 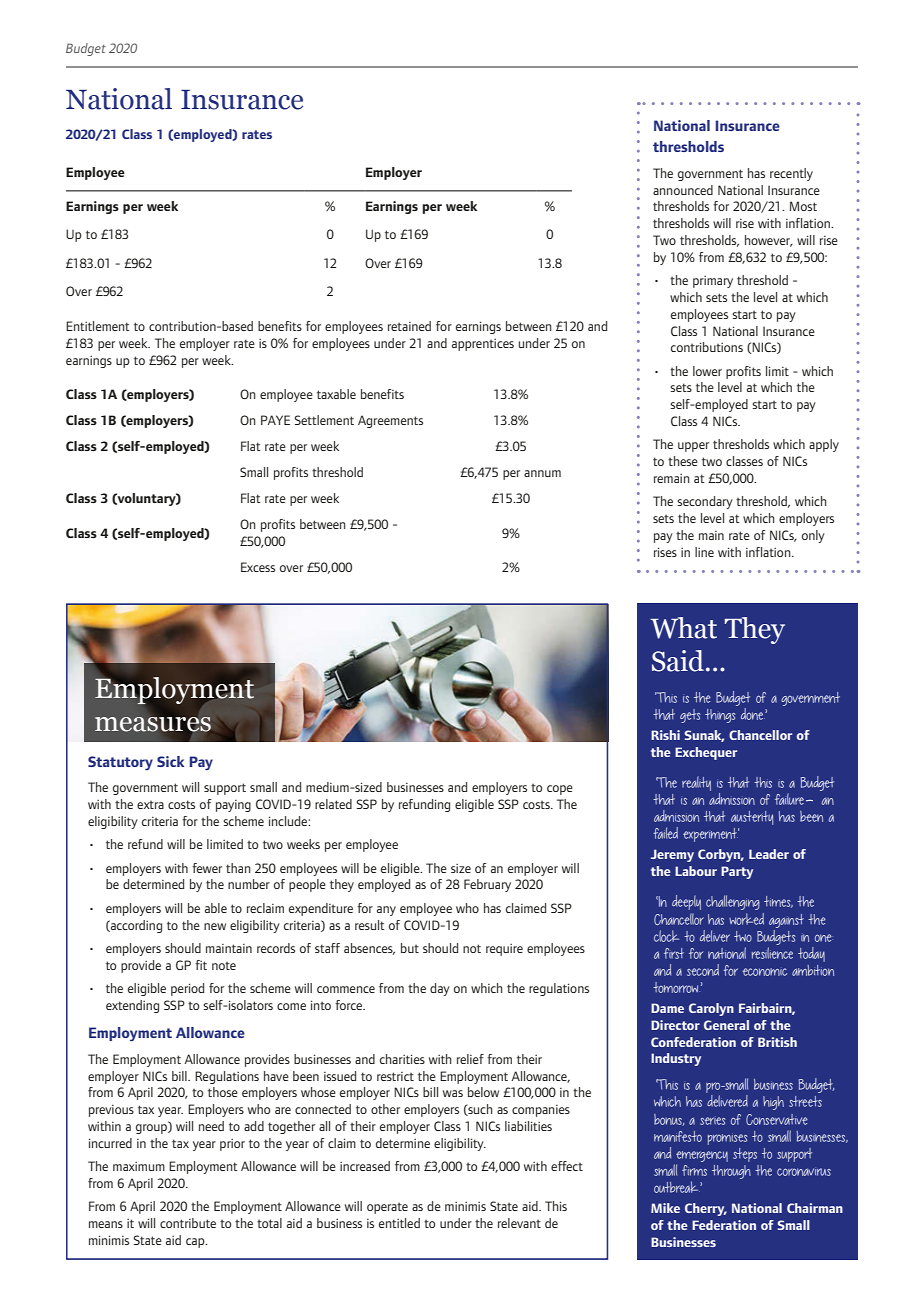 What do you see at coordinates (504, 950) in the document?
I see `require` at bounding box center [504, 950].
